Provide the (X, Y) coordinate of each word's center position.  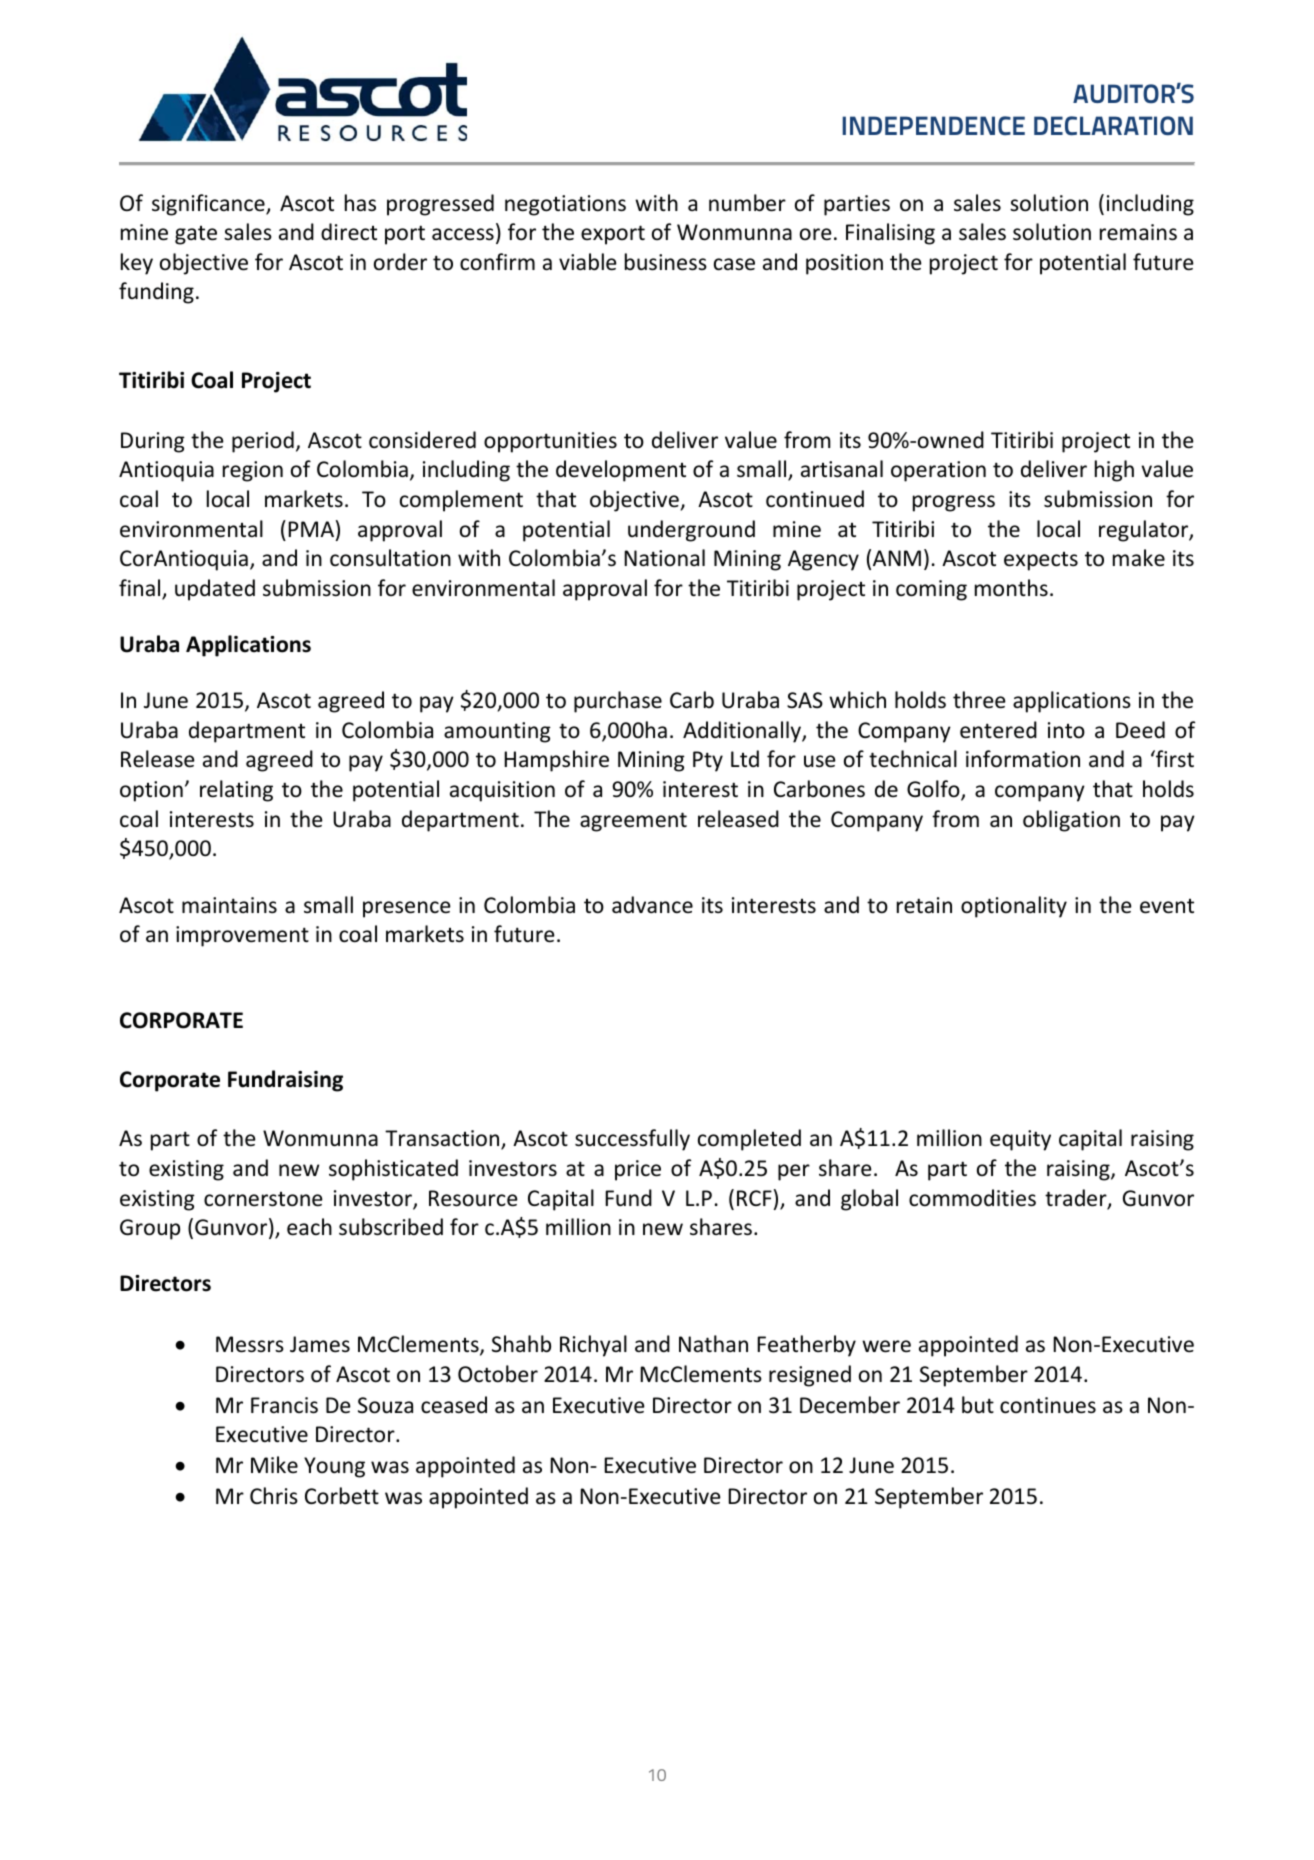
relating (236, 791)
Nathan (713, 1343)
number (747, 203)
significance (209, 205)
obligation (1071, 821)
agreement (633, 822)
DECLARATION (1113, 126)
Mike (274, 1464)
